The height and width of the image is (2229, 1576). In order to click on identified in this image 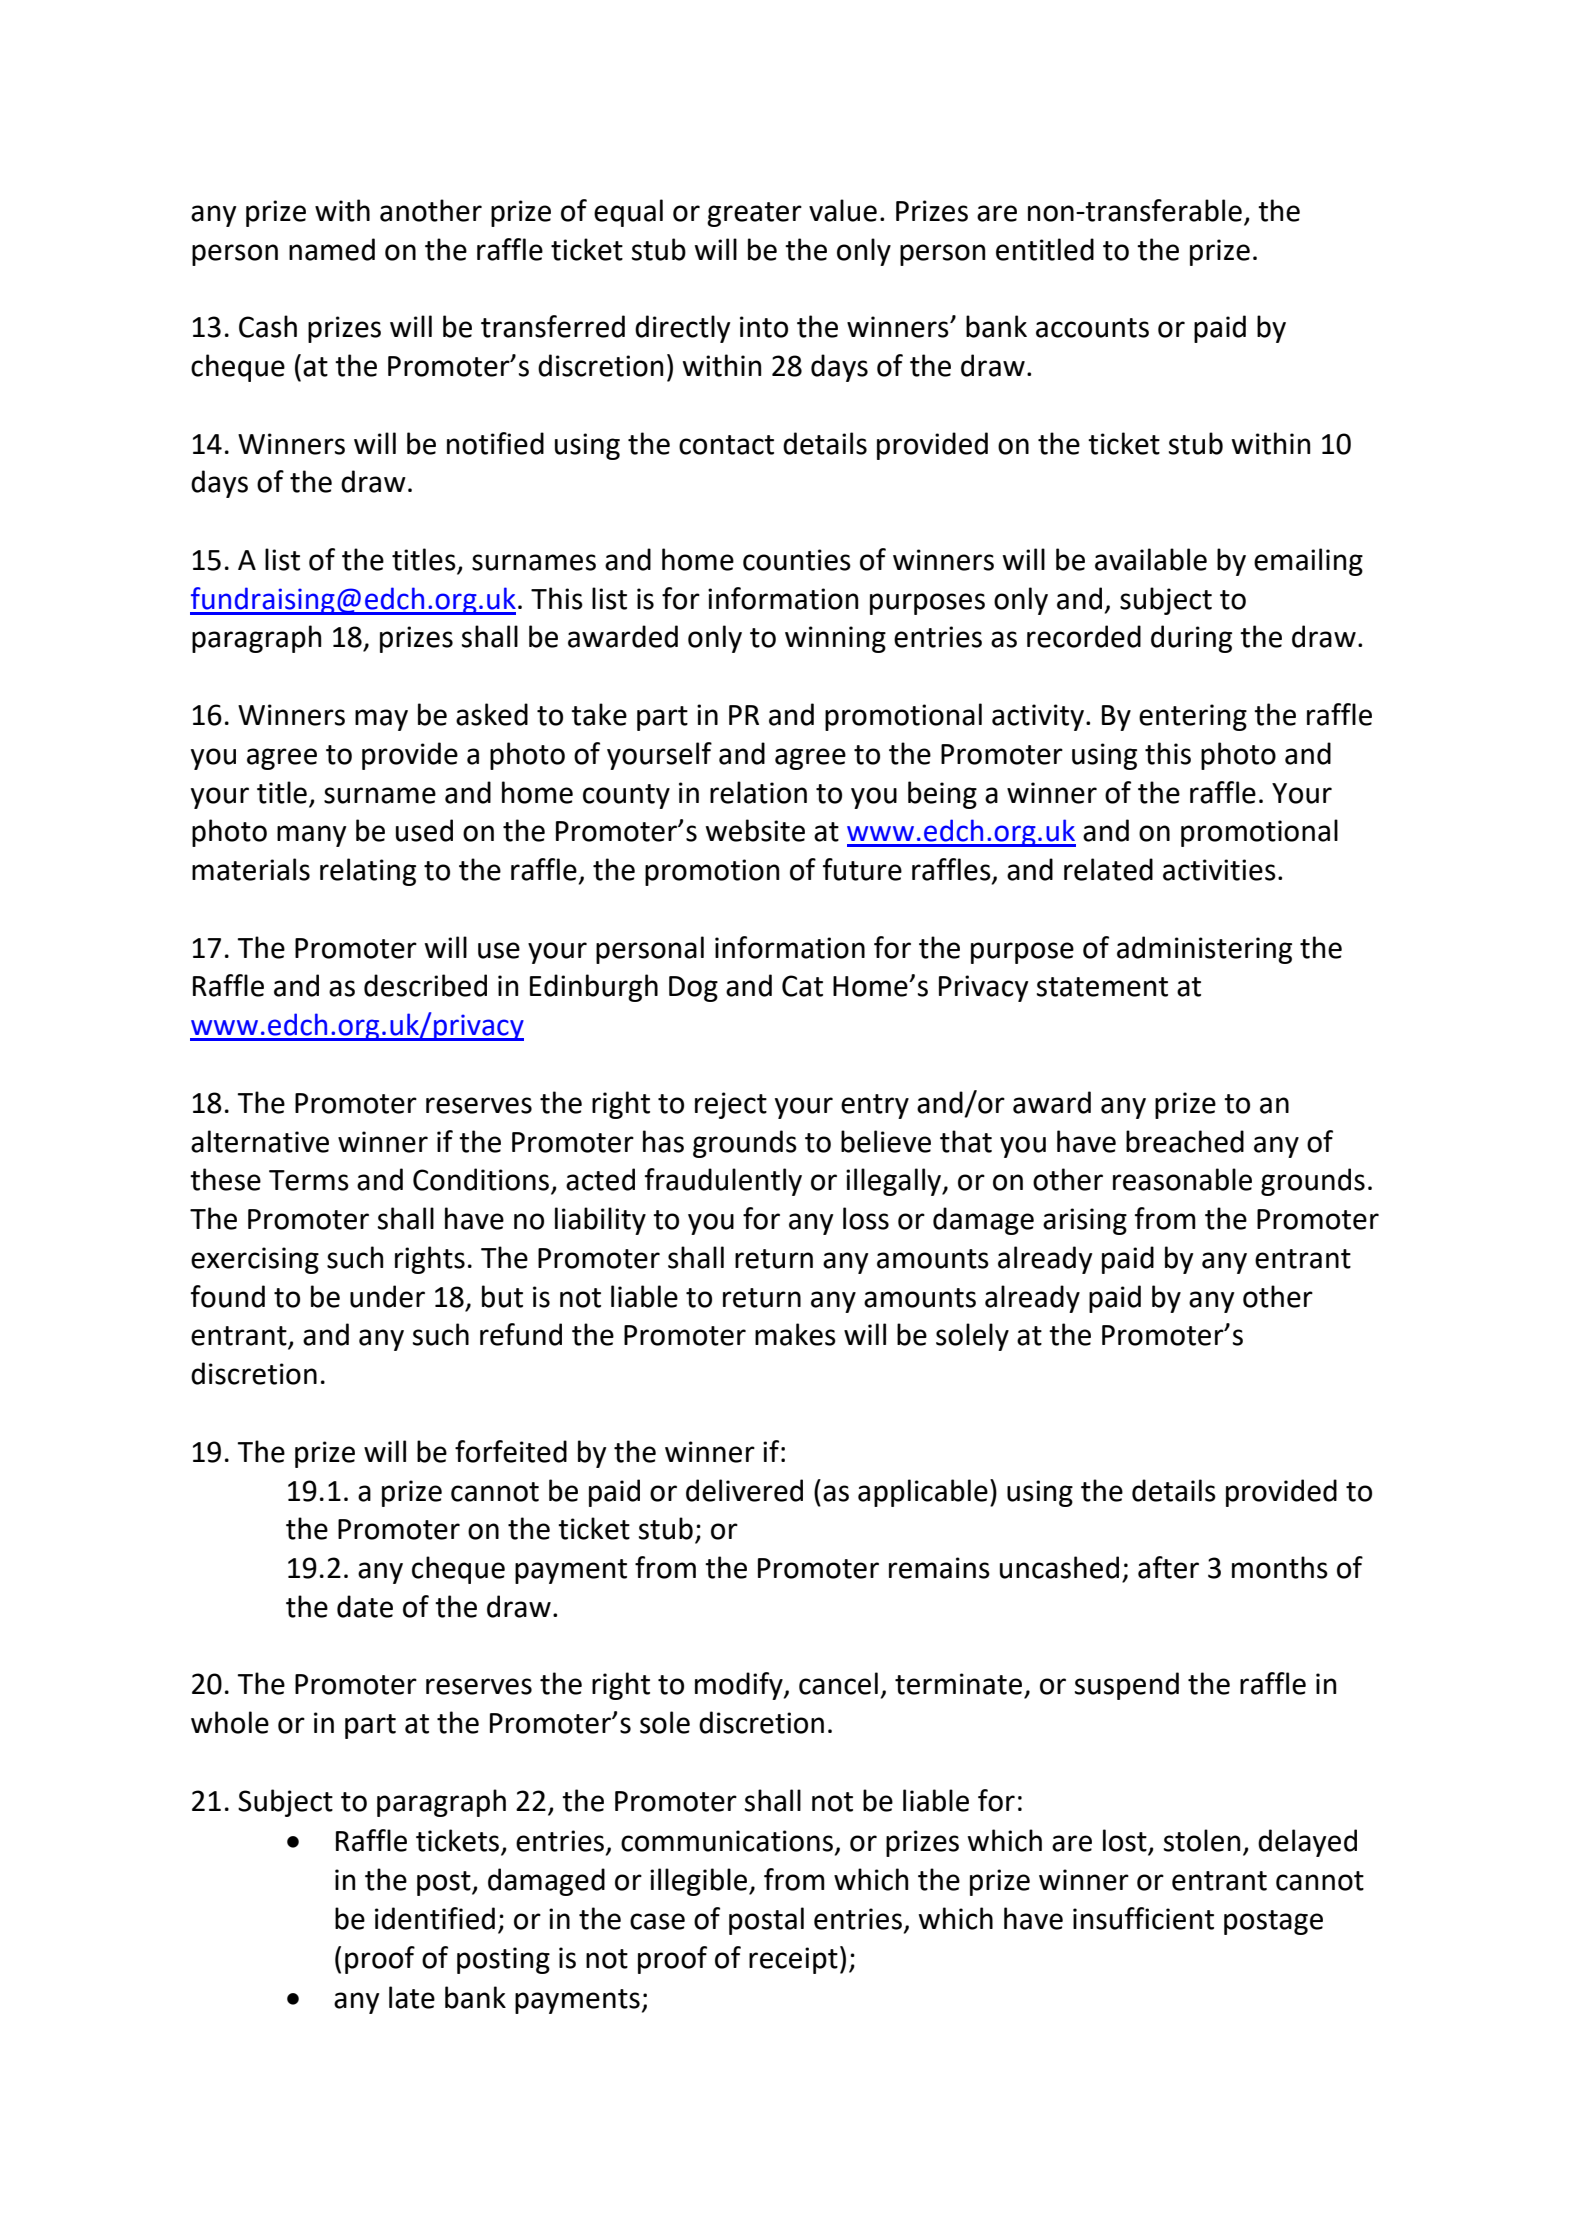, I will do `click(435, 1918)`.
